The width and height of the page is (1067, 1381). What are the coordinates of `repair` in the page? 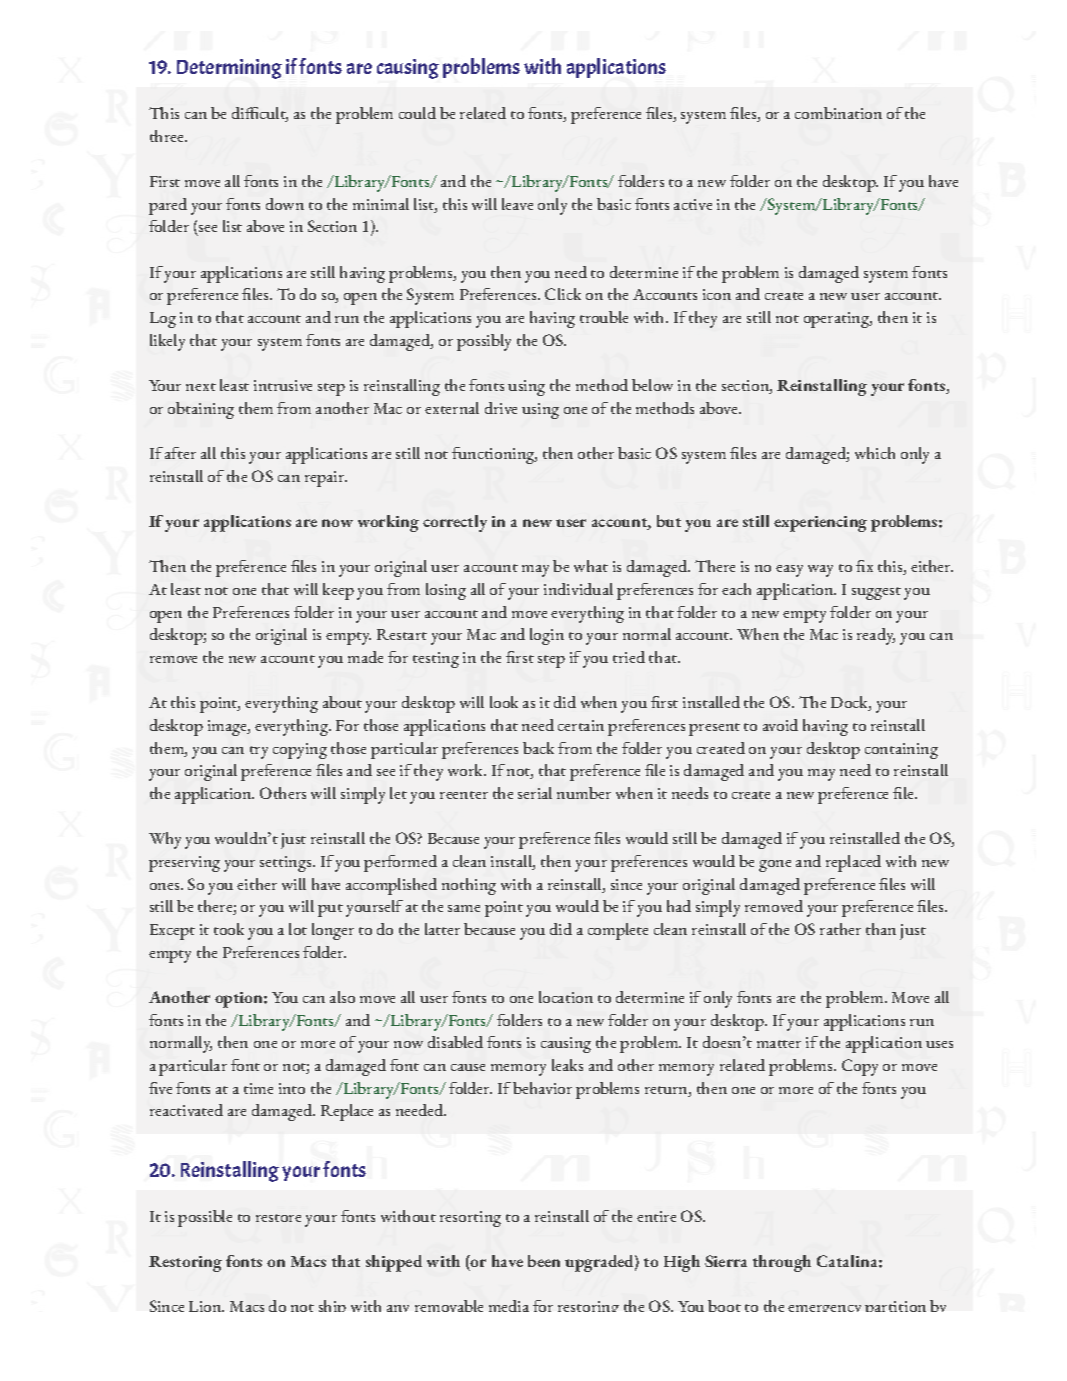 It's located at (326, 479).
